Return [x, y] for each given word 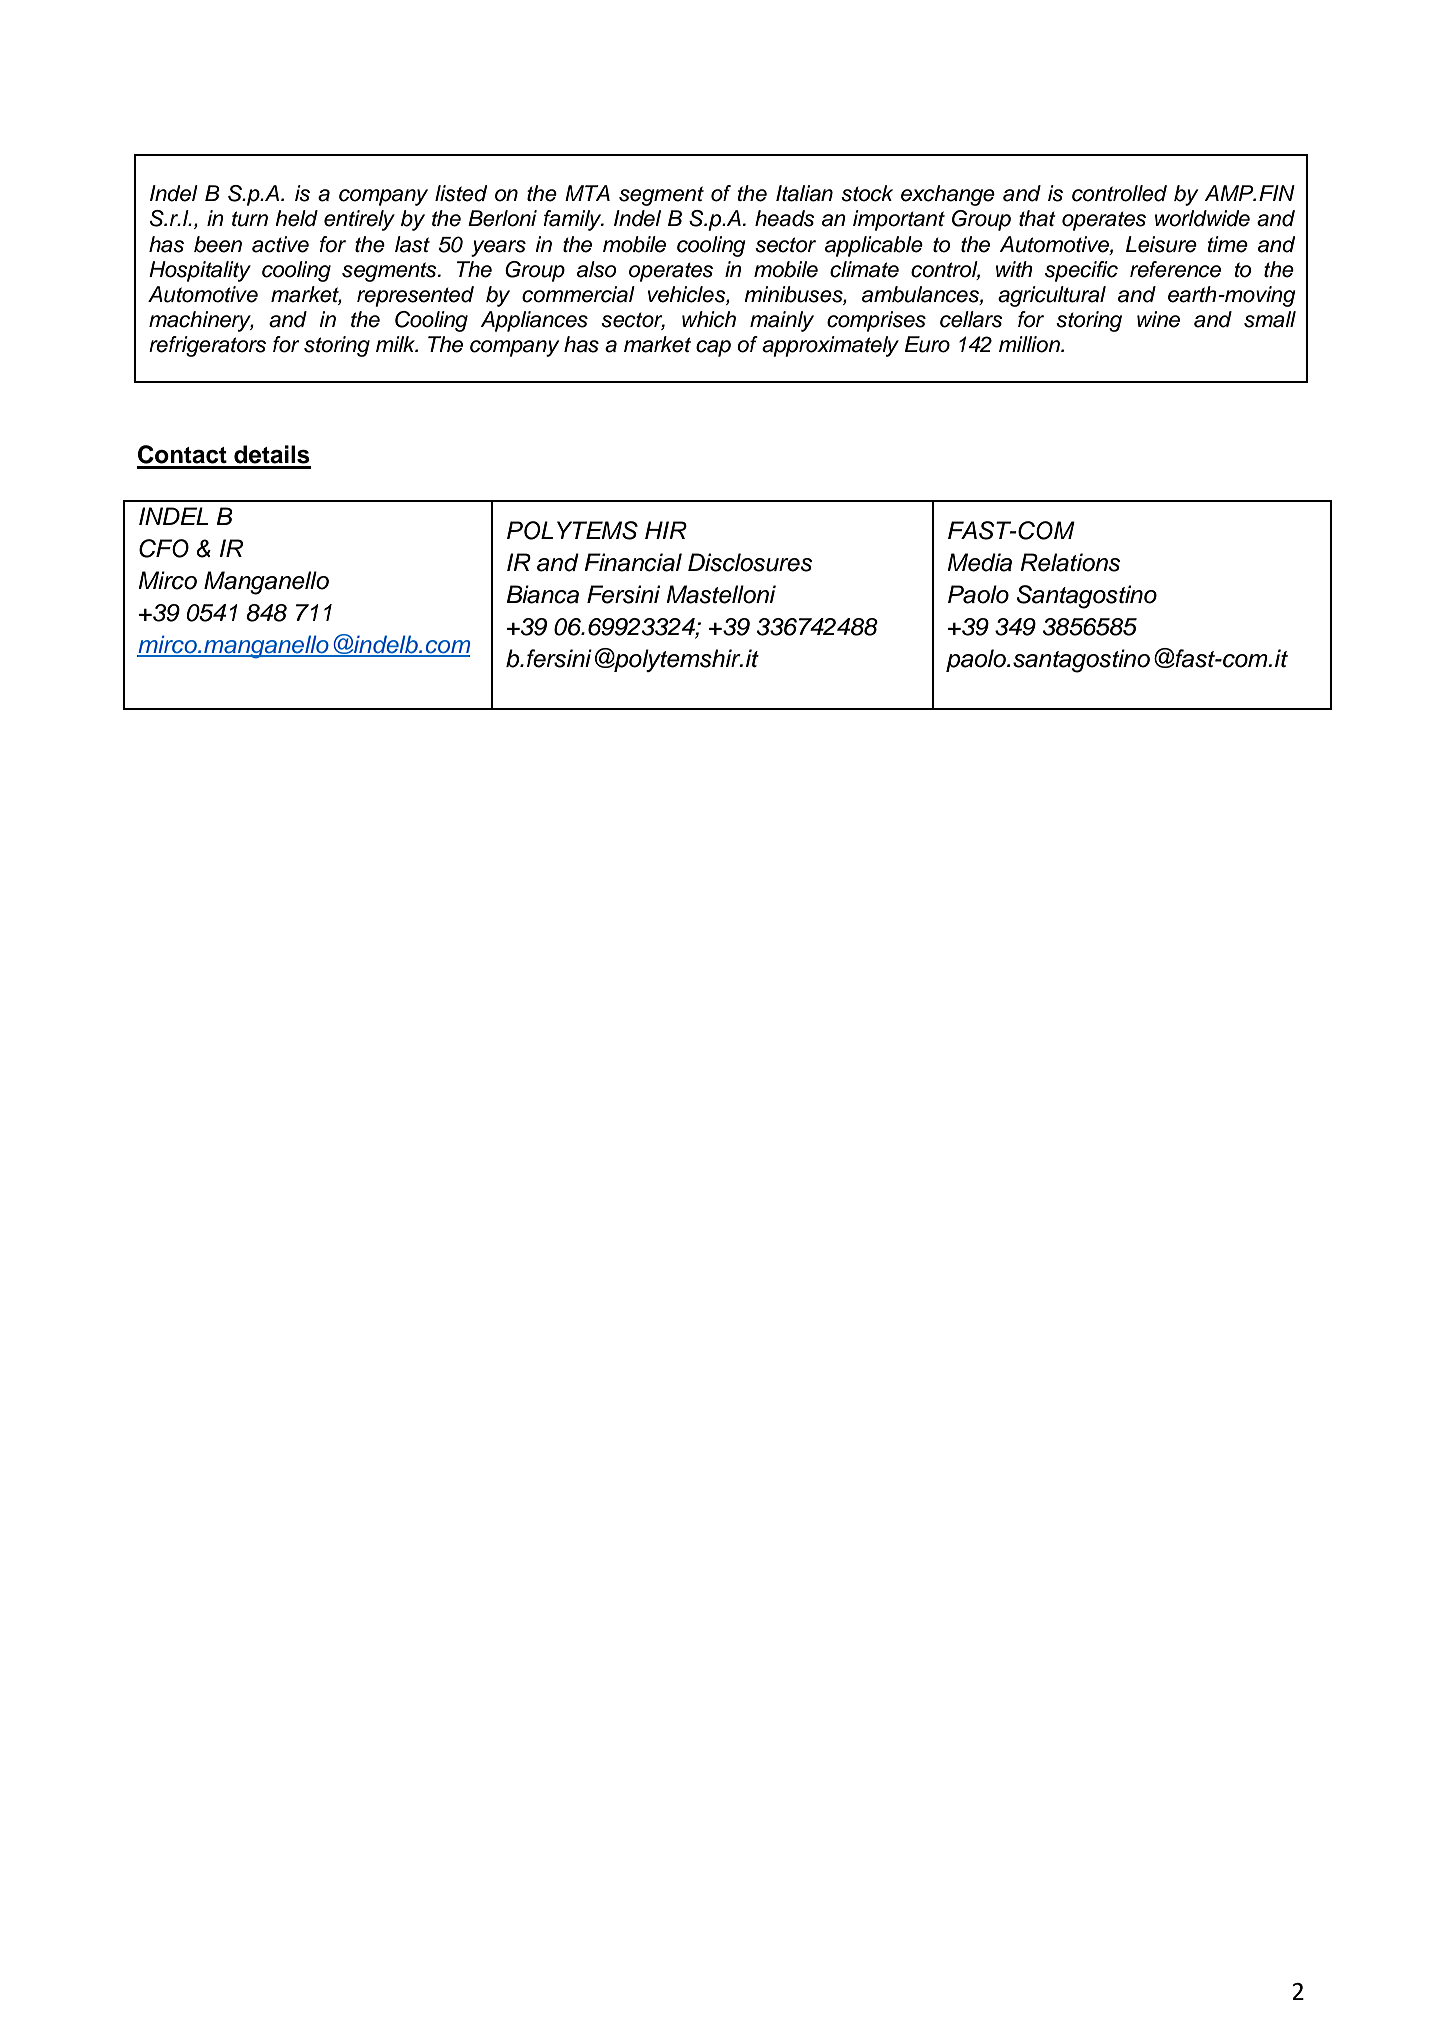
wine [1158, 319]
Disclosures [750, 562]
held [296, 218]
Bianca [542, 594]
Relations [1070, 562]
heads [785, 218]
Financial [633, 562]
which [709, 319]
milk [397, 344]
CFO [164, 548]
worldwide [1202, 218]
